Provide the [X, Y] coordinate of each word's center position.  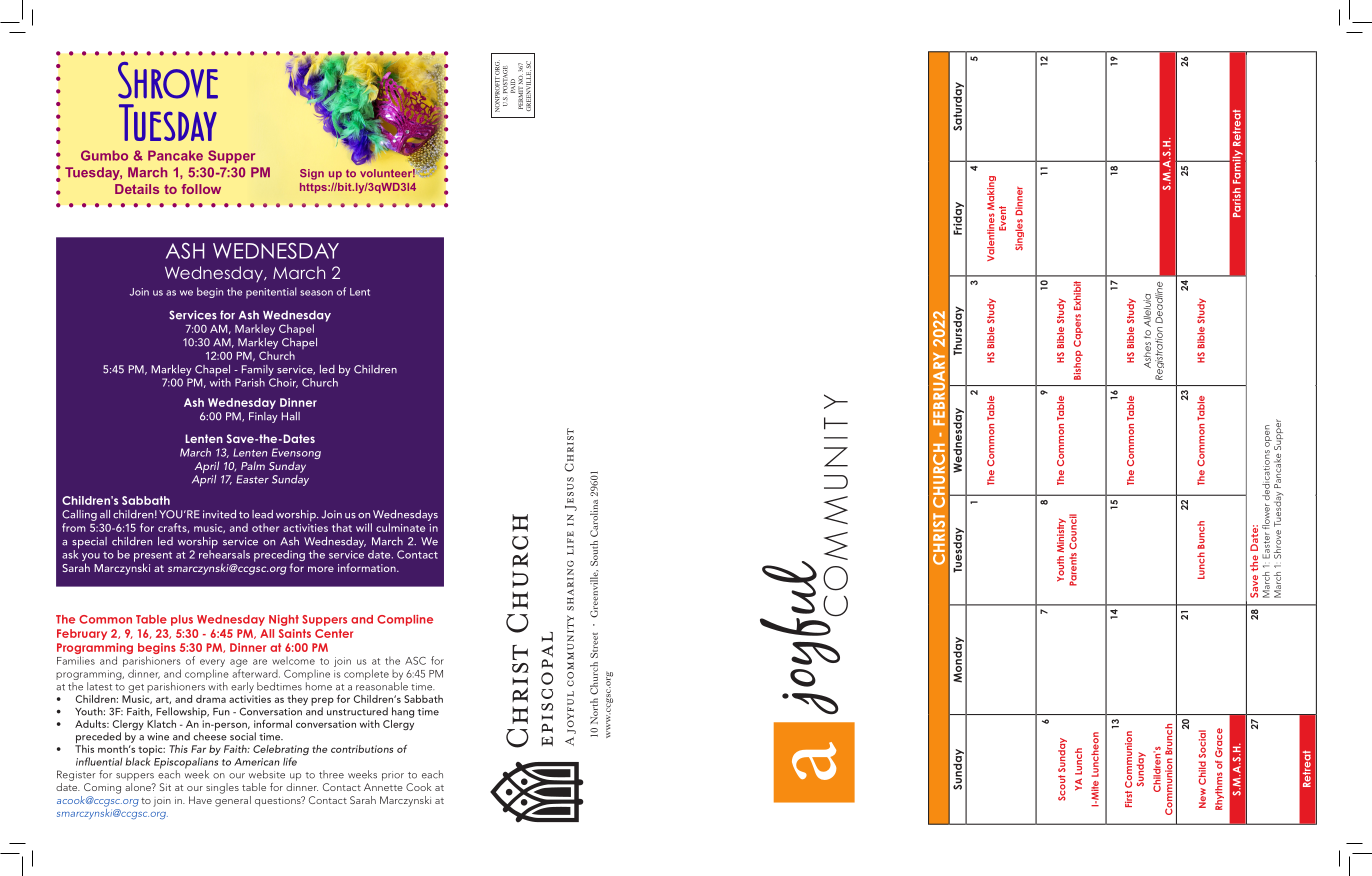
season [316, 293]
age [239, 664]
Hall [291, 416]
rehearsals [224, 553]
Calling [79, 515]
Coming [102, 788]
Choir [283, 383]
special [89, 544]
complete [366, 674]
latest [99, 686]
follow [201, 189]
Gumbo [104, 155]
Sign [312, 174]
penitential [271, 293]
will [364, 527]
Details [137, 189]
